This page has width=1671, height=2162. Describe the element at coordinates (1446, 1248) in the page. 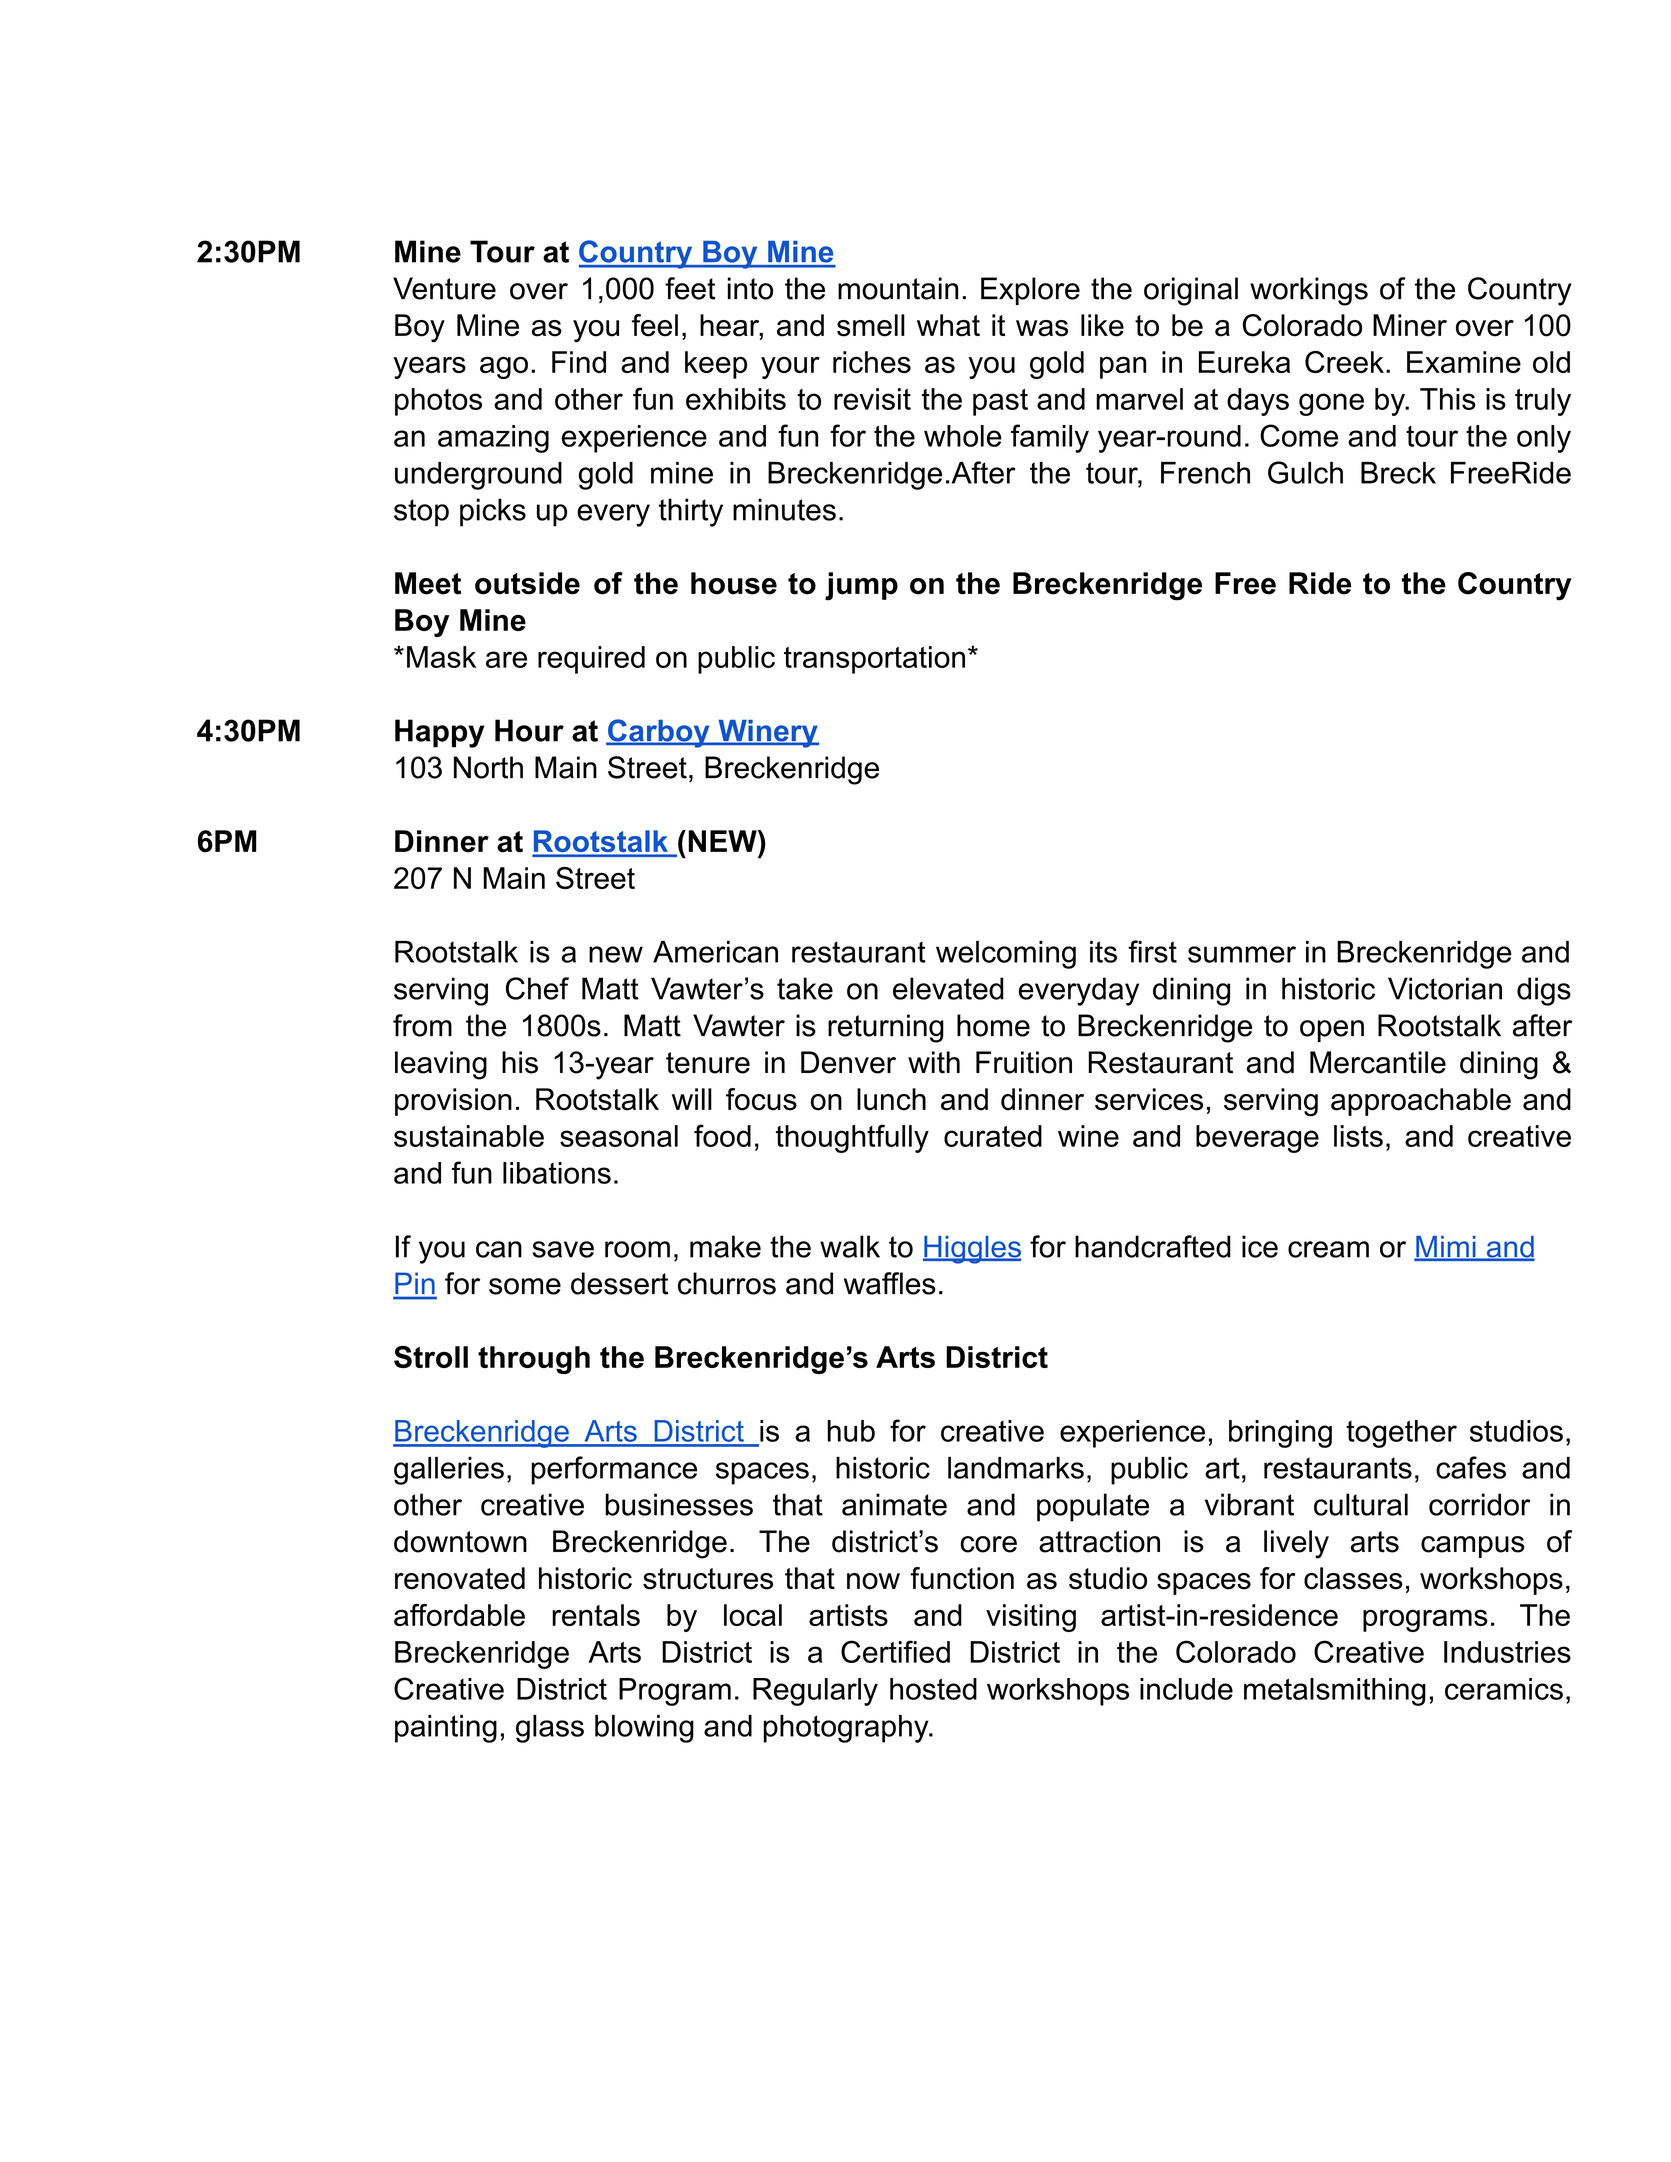

I see `Mimi` at that location.
